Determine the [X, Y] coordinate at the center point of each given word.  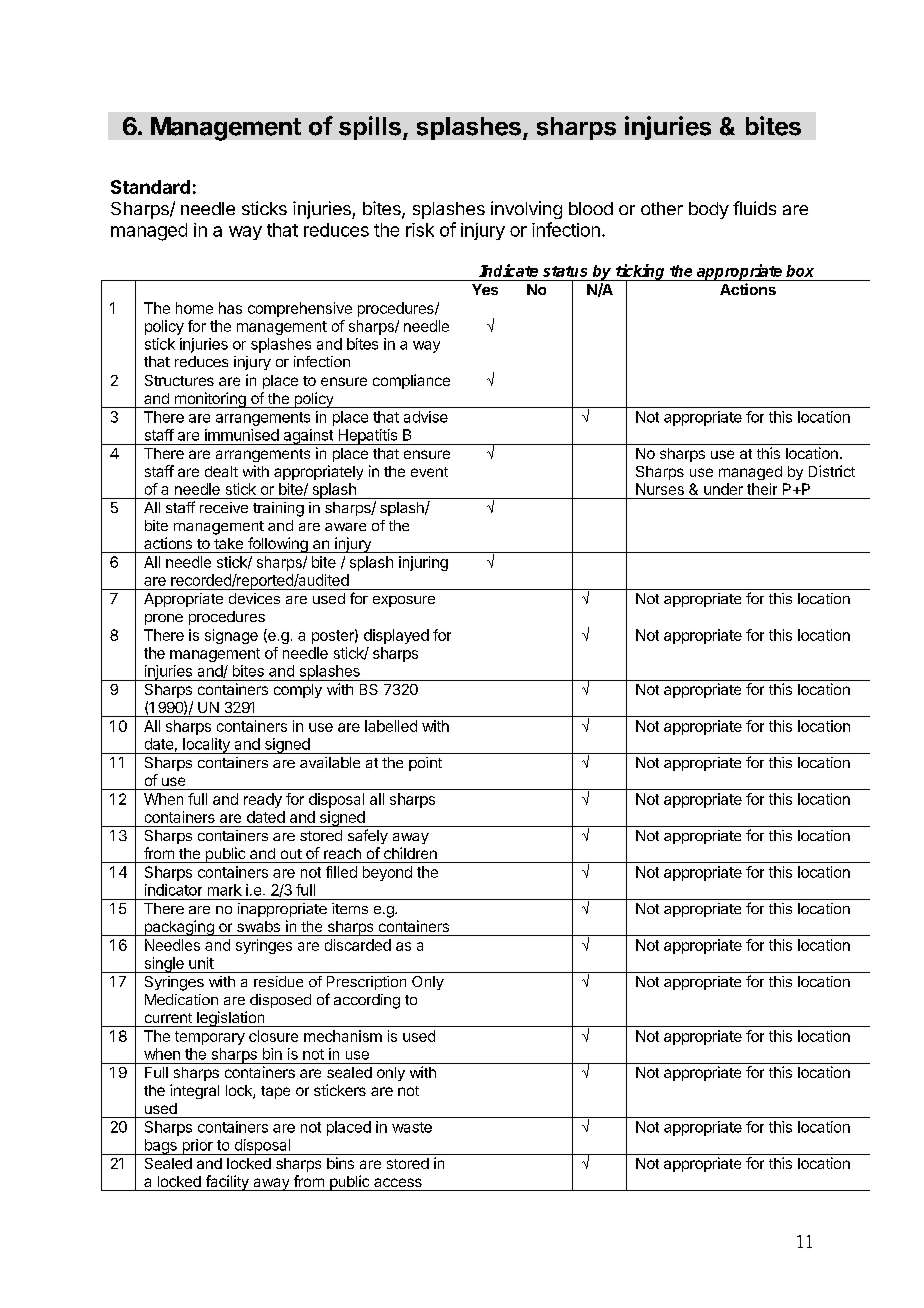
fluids [754, 208]
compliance [411, 381]
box [800, 271]
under [723, 489]
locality [206, 746]
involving [526, 210]
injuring [423, 563]
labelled [391, 726]
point [425, 764]
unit [201, 963]
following [278, 545]
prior [197, 1147]
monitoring [210, 400]
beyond [387, 873]
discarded [358, 945]
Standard [150, 187]
